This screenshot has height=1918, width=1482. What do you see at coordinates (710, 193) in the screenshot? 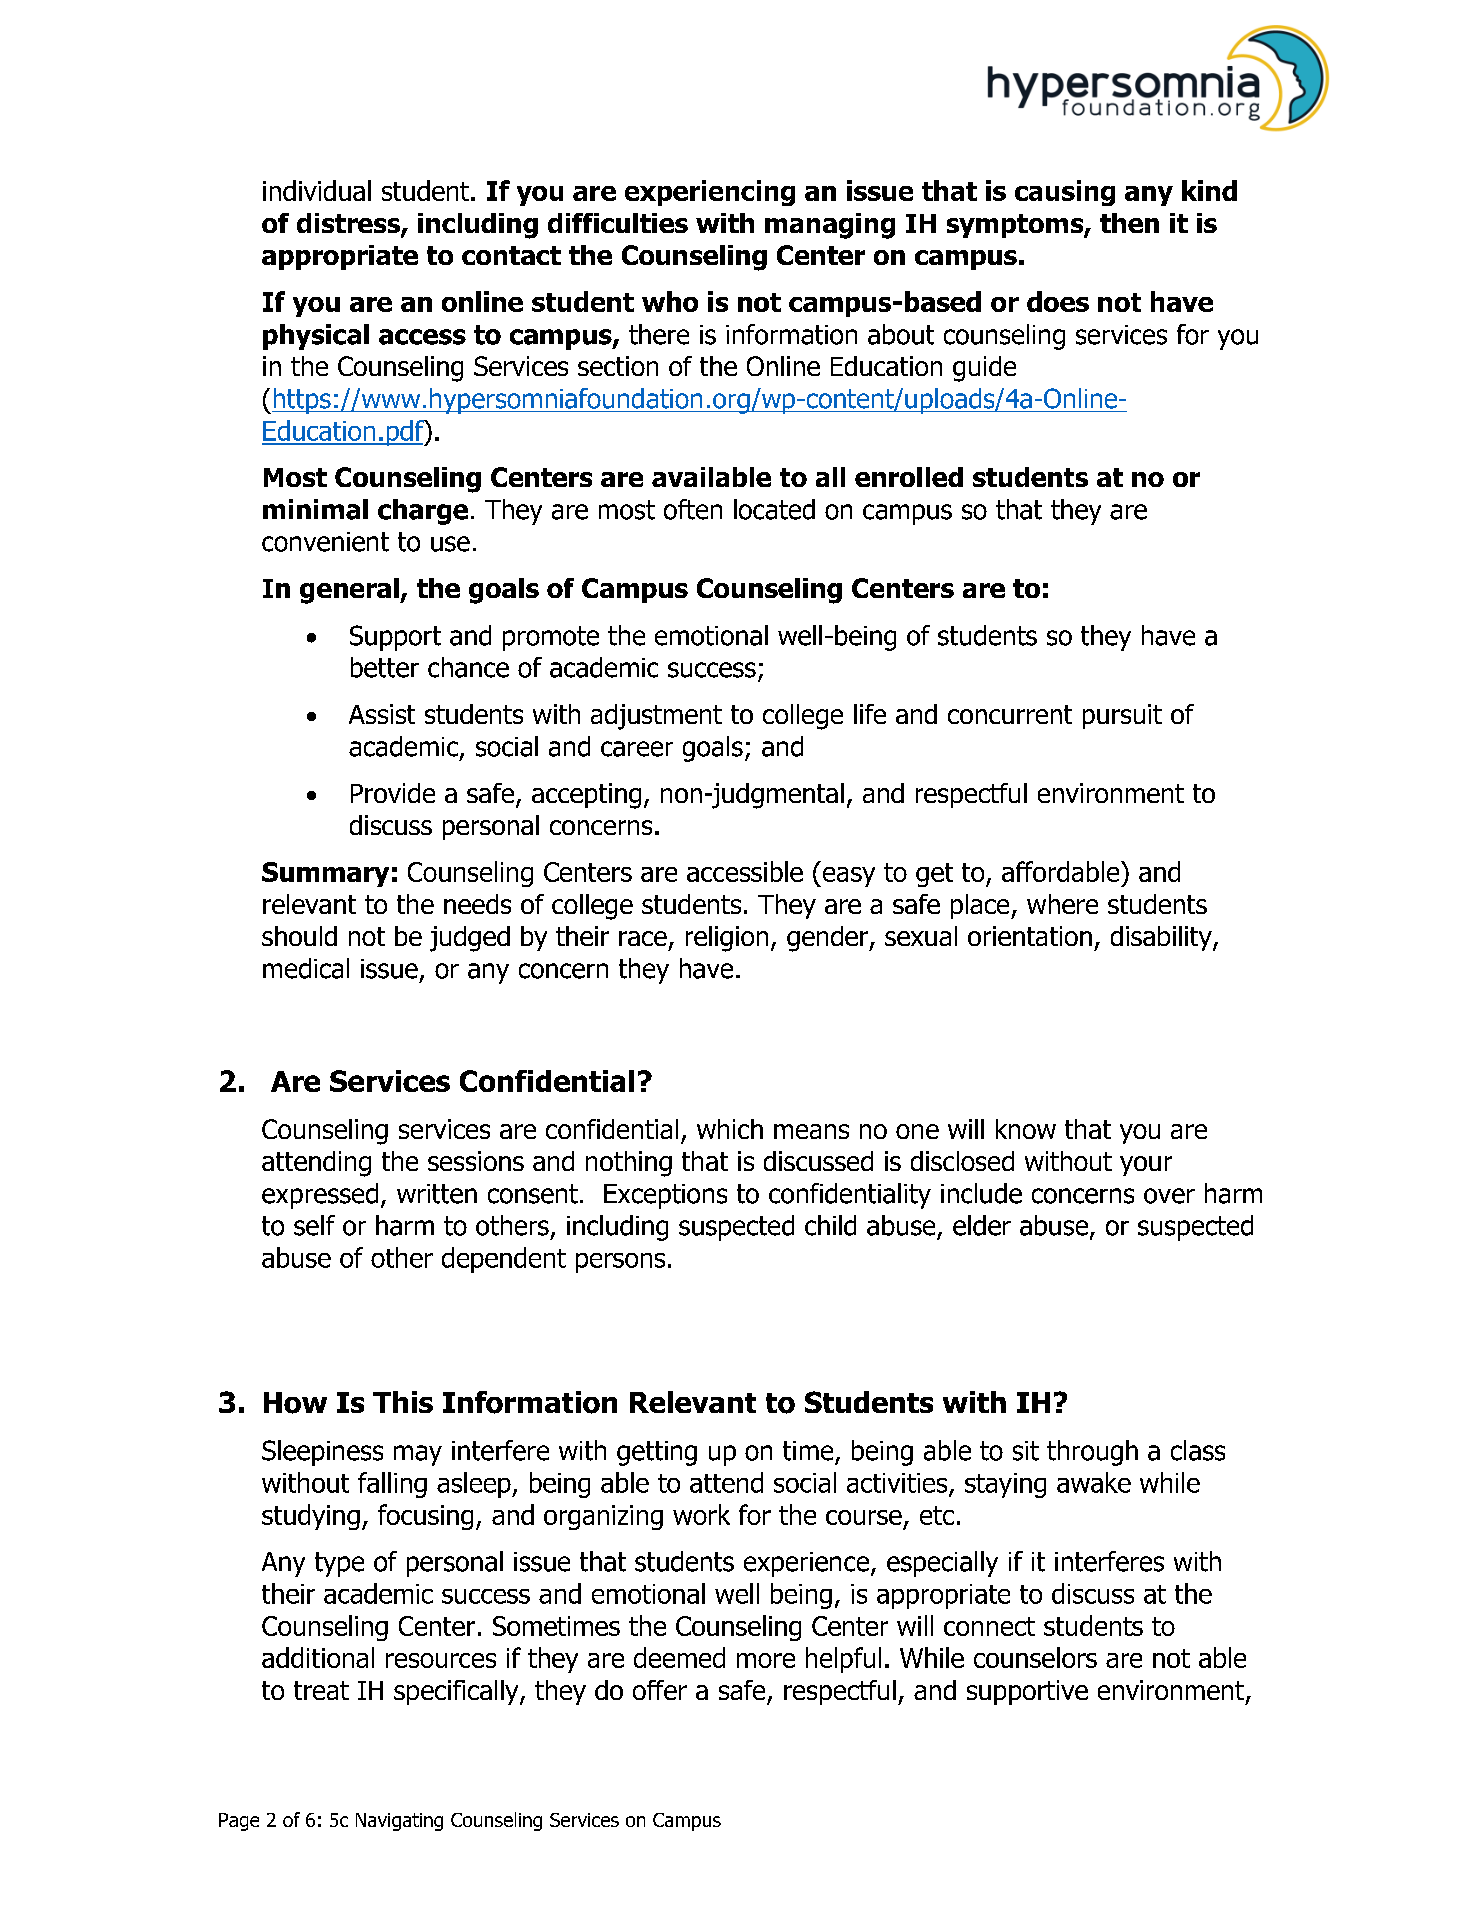
I see `experiencing` at bounding box center [710, 193].
